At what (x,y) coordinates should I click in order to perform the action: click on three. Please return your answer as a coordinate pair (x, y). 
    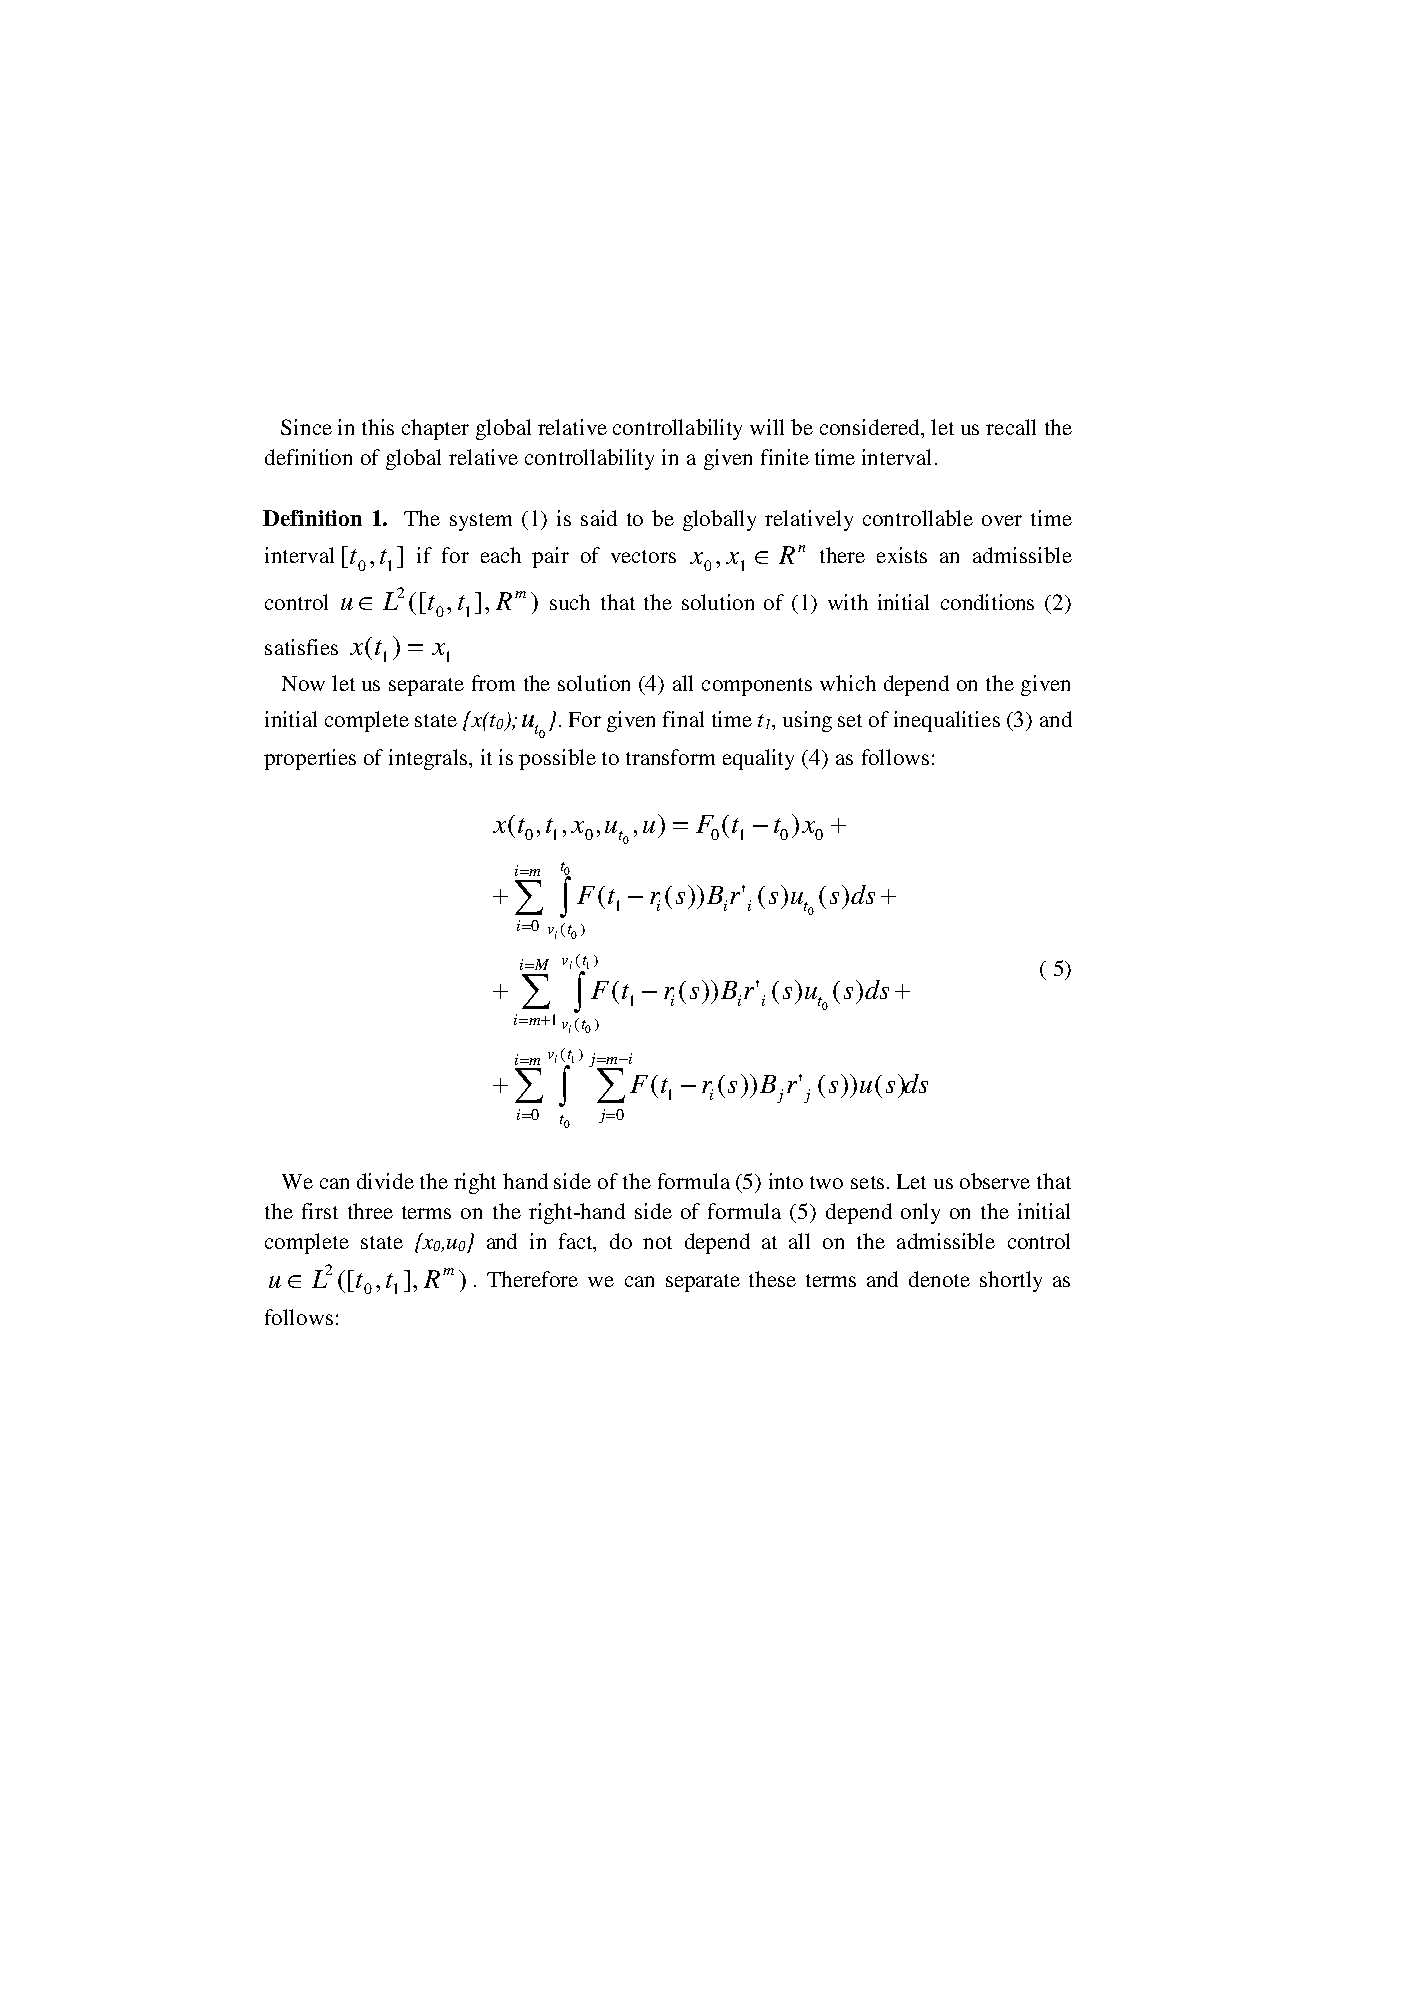
    Looking at the image, I should click on (370, 1211).
